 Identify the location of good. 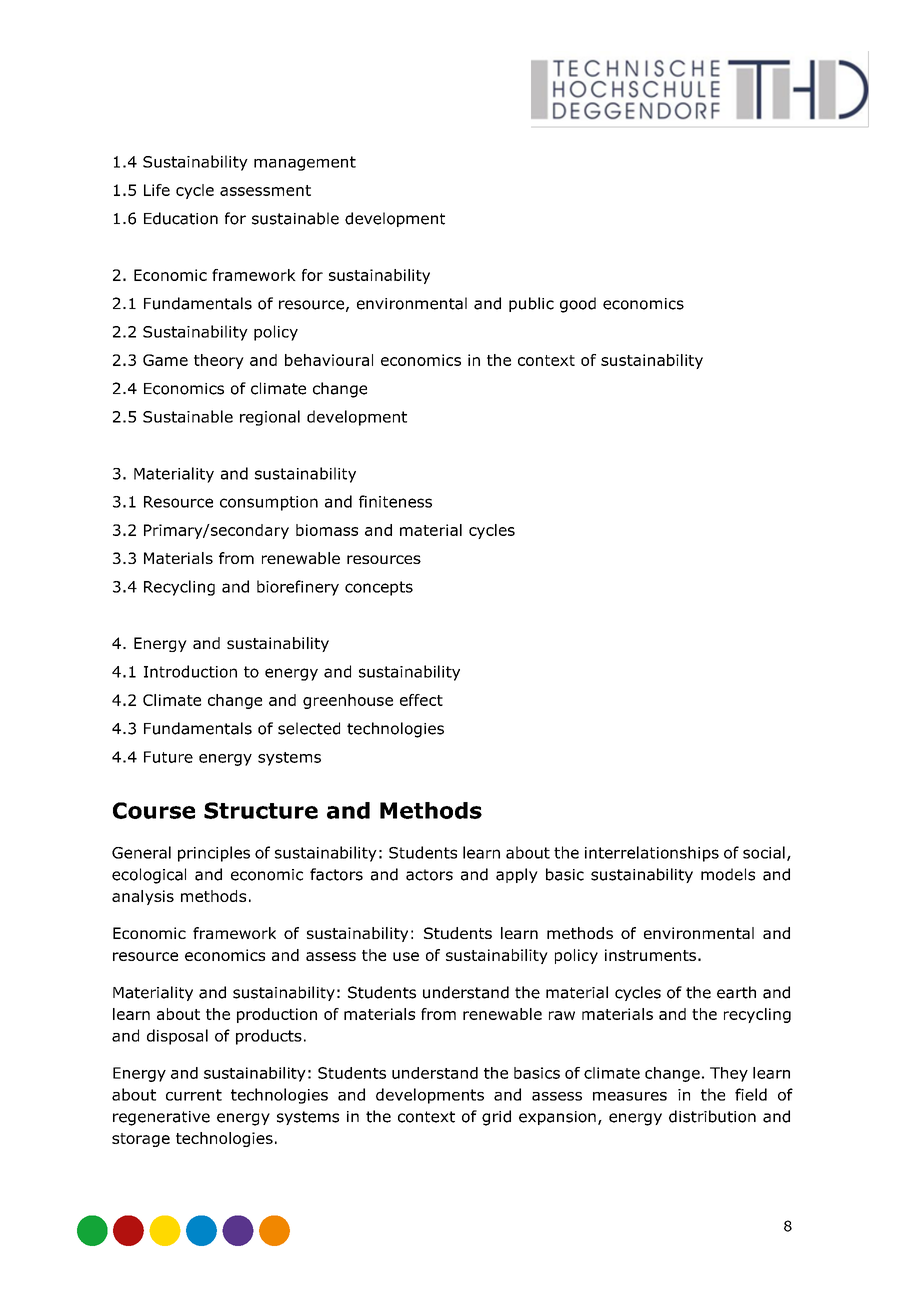
(578, 305).
